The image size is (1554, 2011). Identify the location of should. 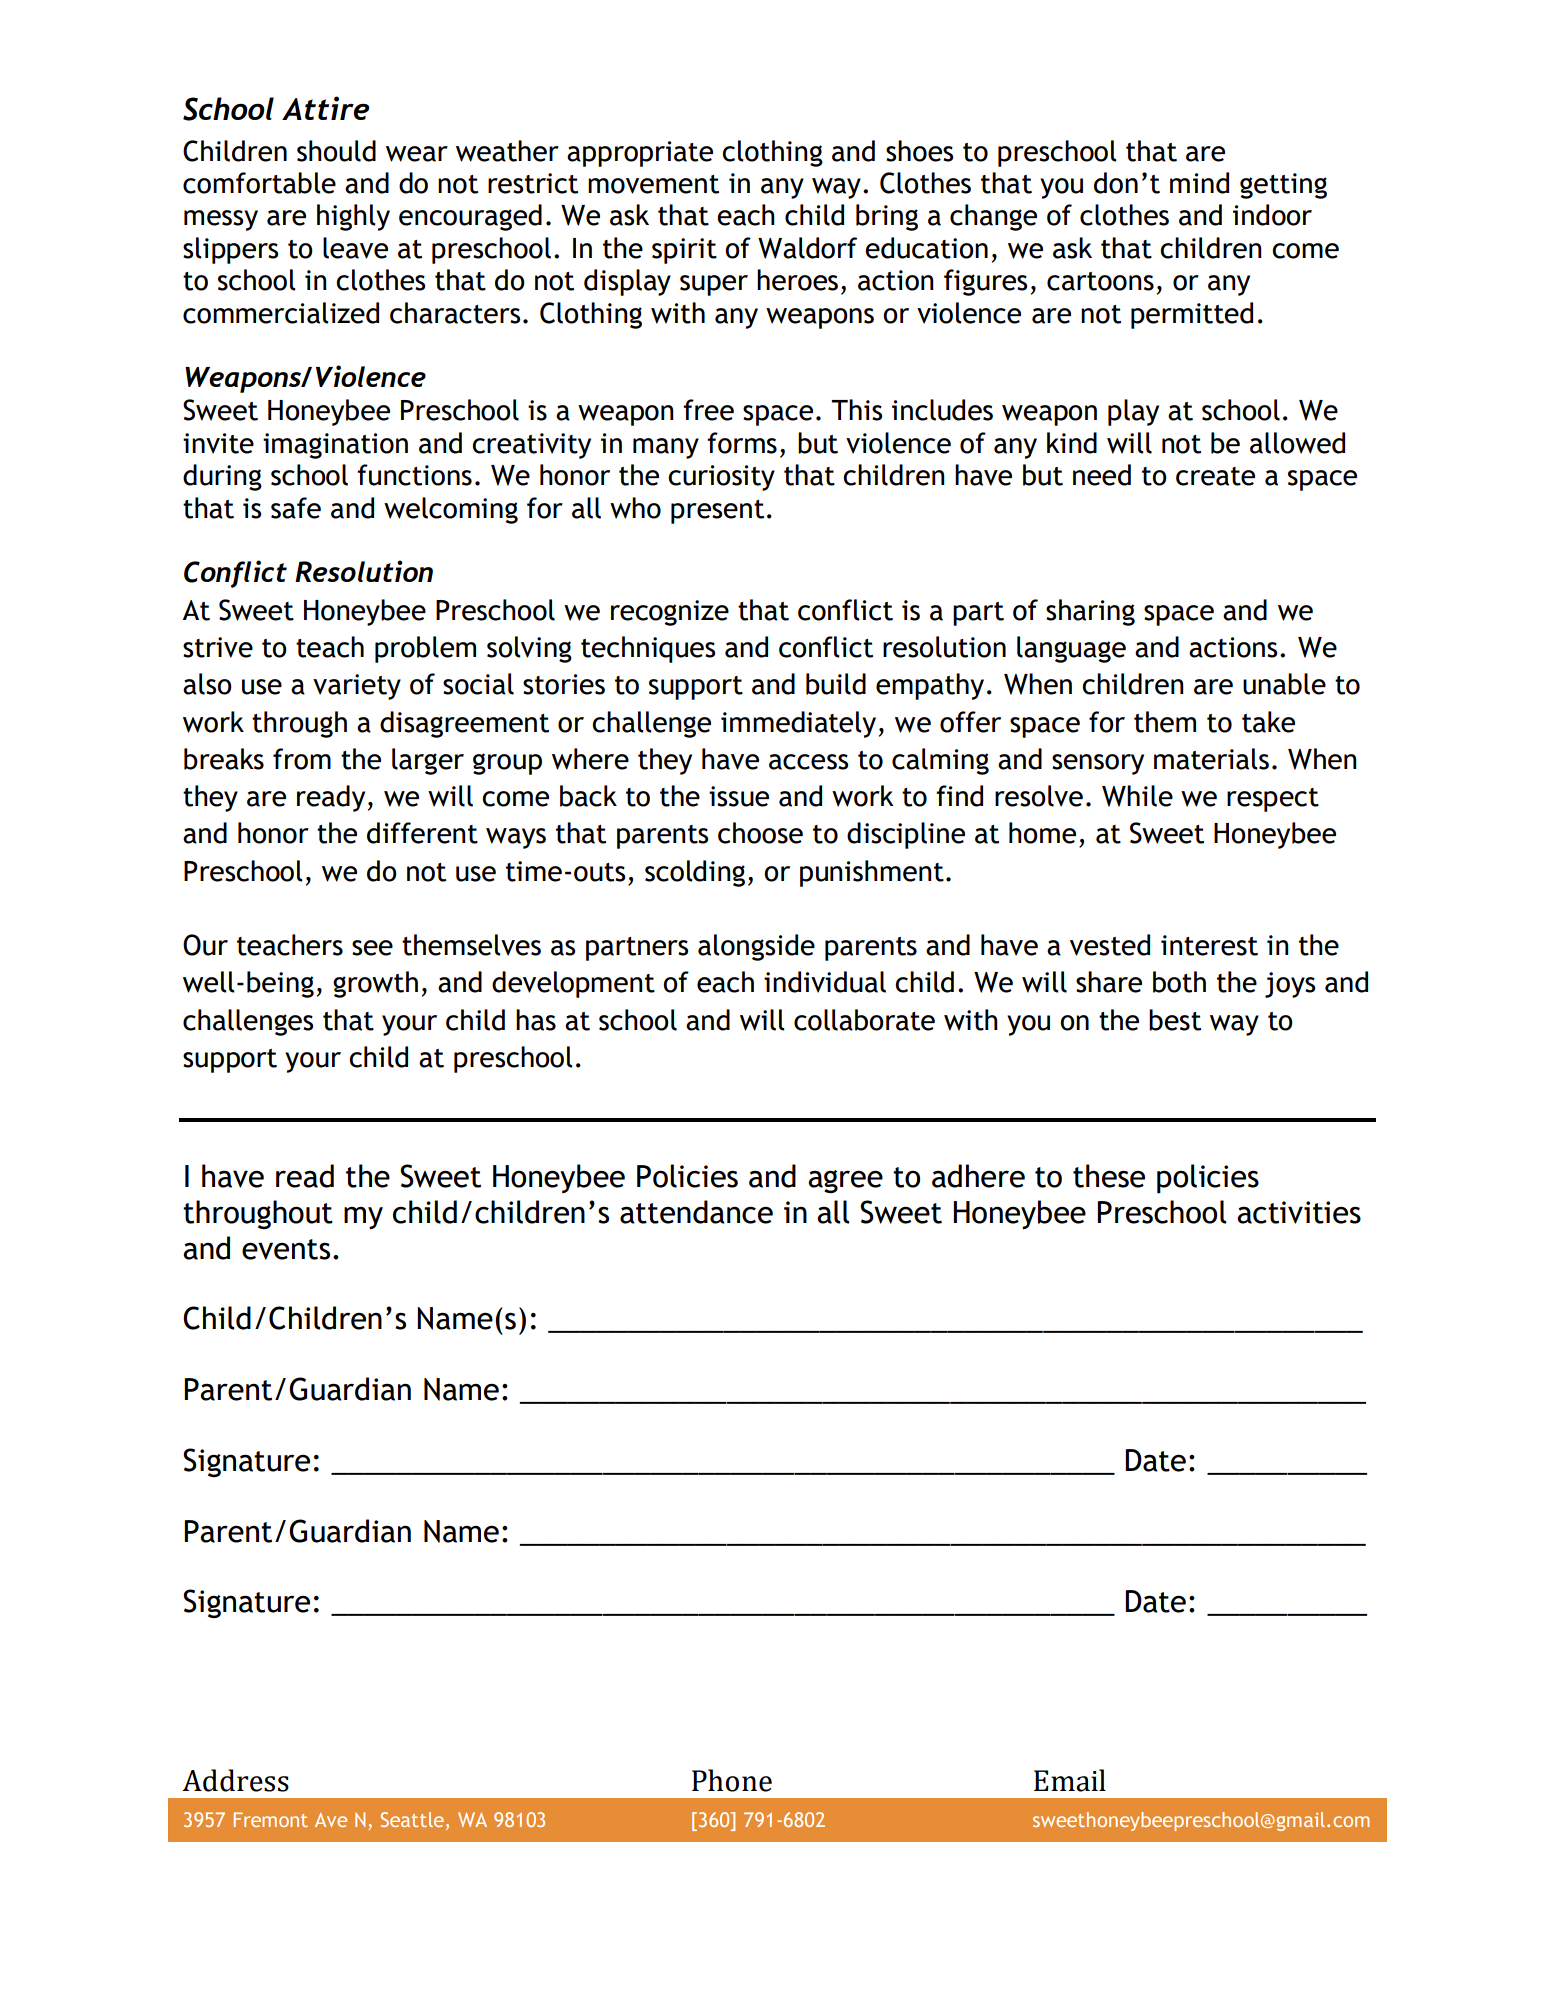
(336, 151).
